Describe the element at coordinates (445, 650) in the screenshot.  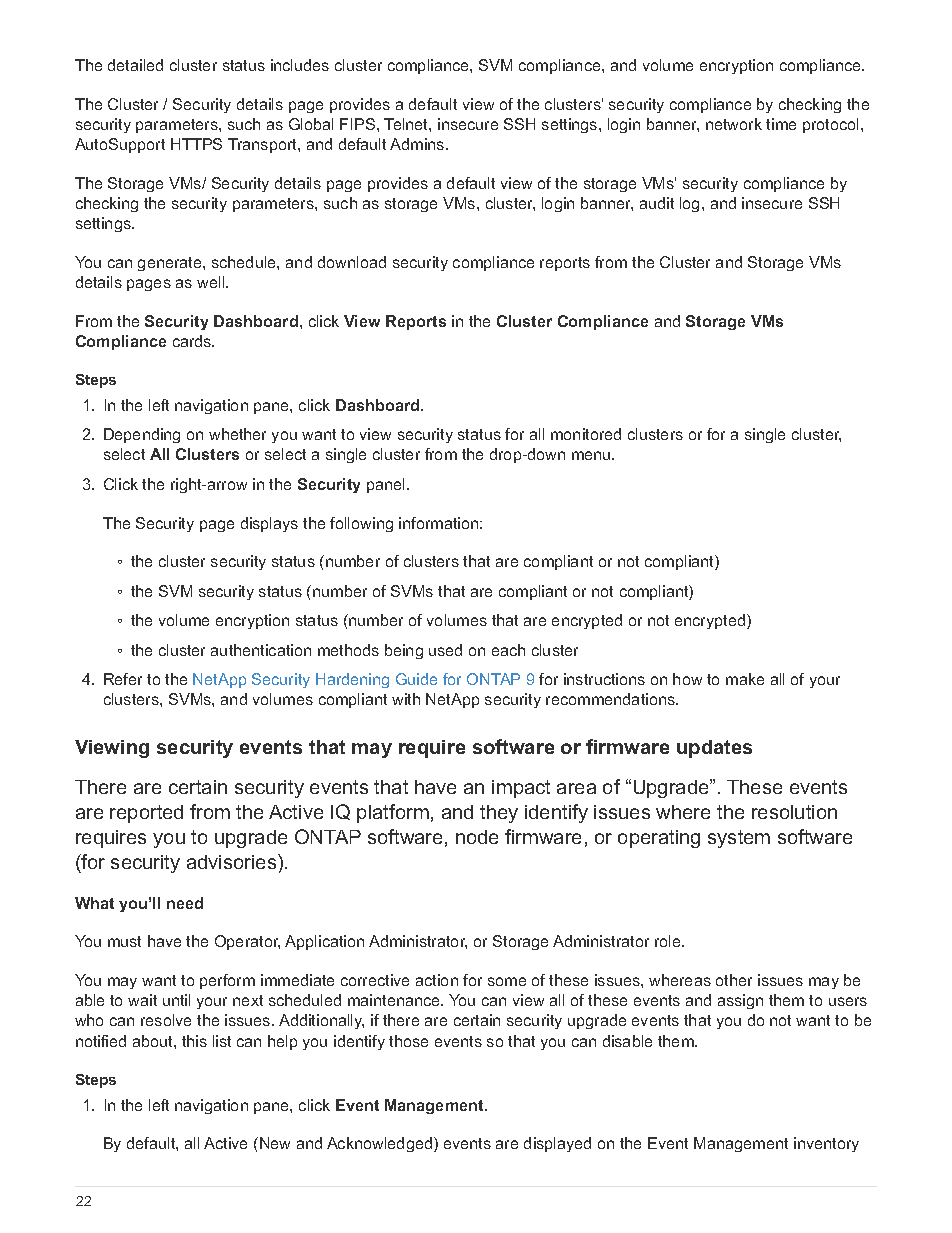
I see `used` at that location.
